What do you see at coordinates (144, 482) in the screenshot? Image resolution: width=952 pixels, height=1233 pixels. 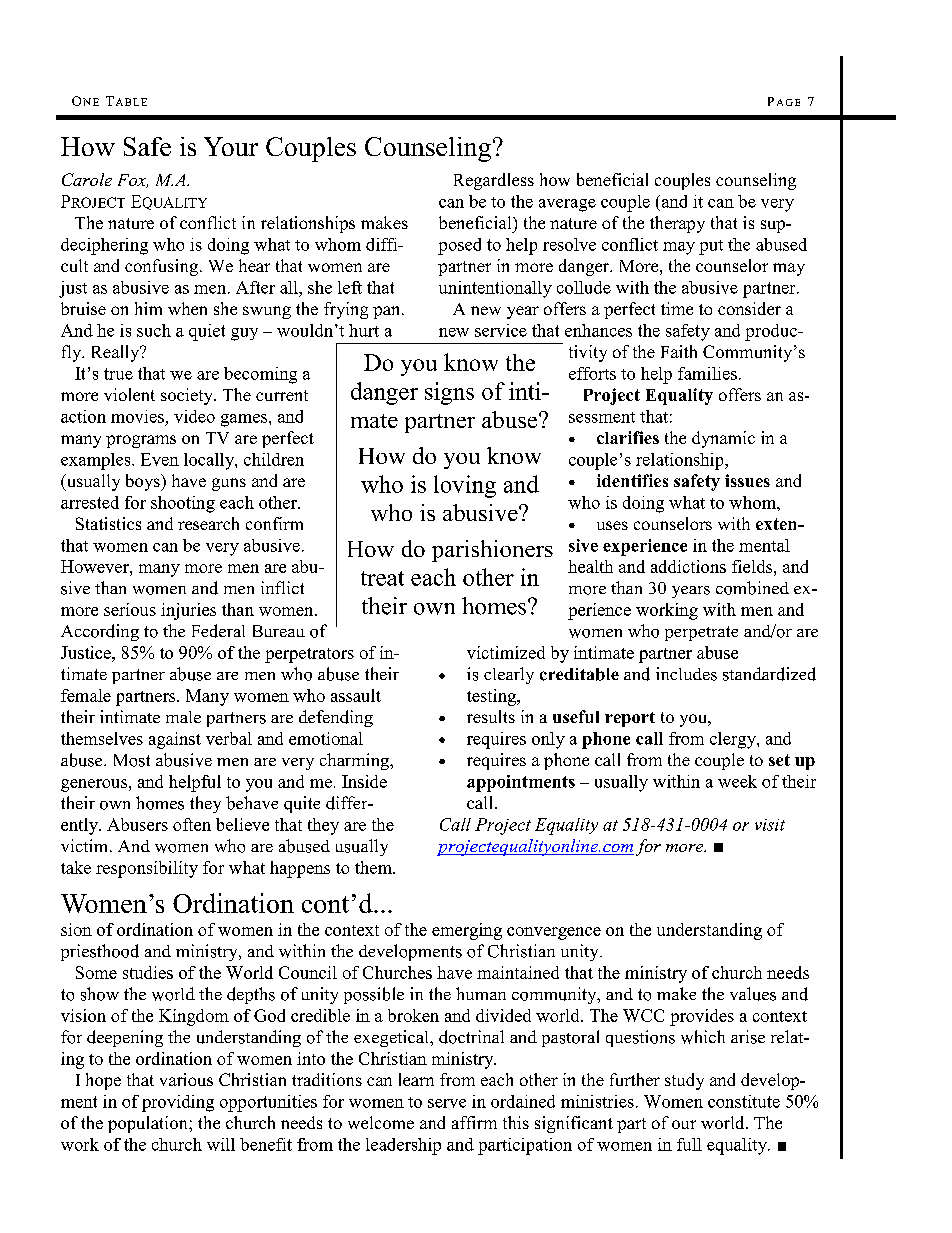 I see `boys` at bounding box center [144, 482].
